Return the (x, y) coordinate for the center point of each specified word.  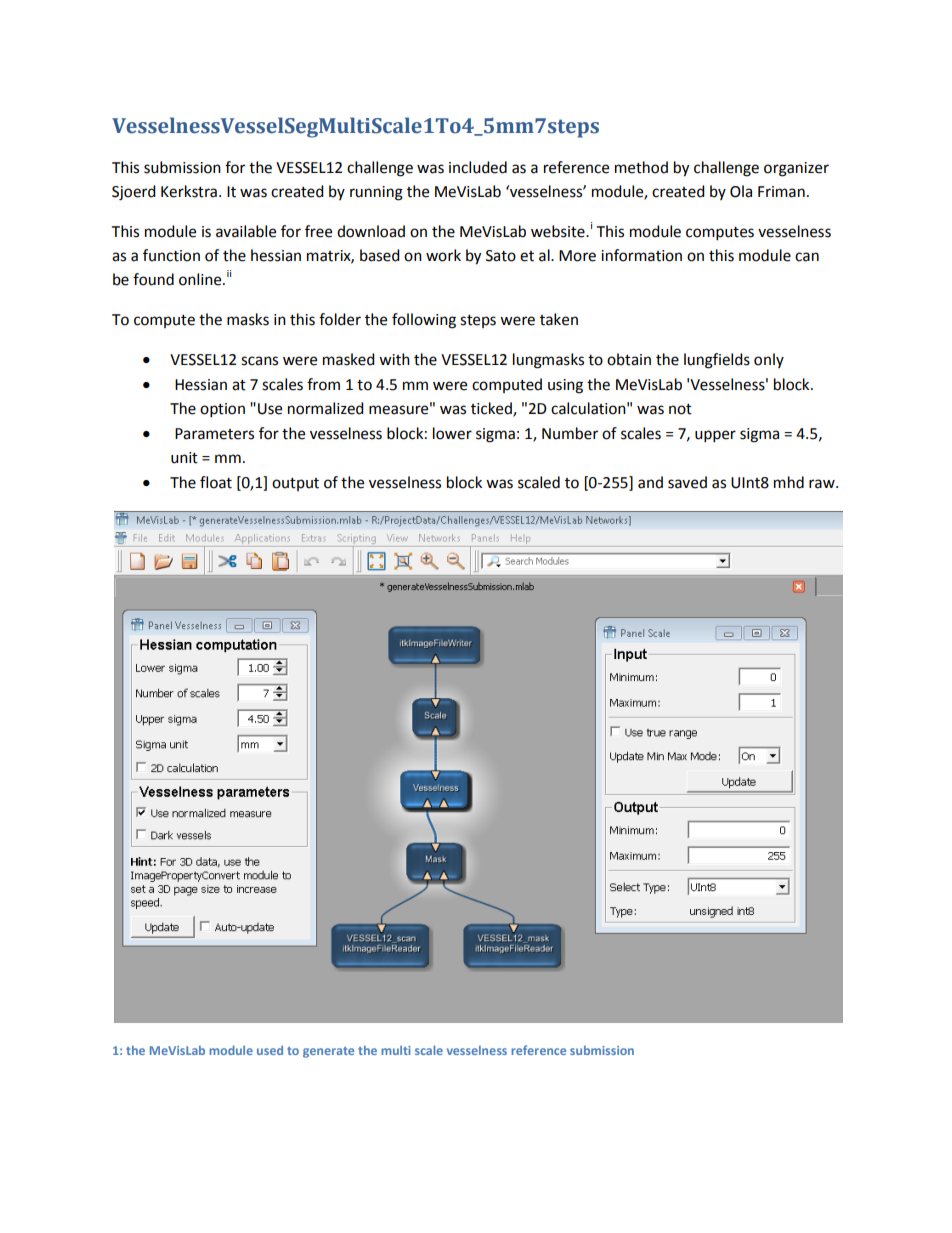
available (246, 231)
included (478, 167)
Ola (741, 191)
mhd (789, 482)
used (270, 1050)
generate (328, 1052)
